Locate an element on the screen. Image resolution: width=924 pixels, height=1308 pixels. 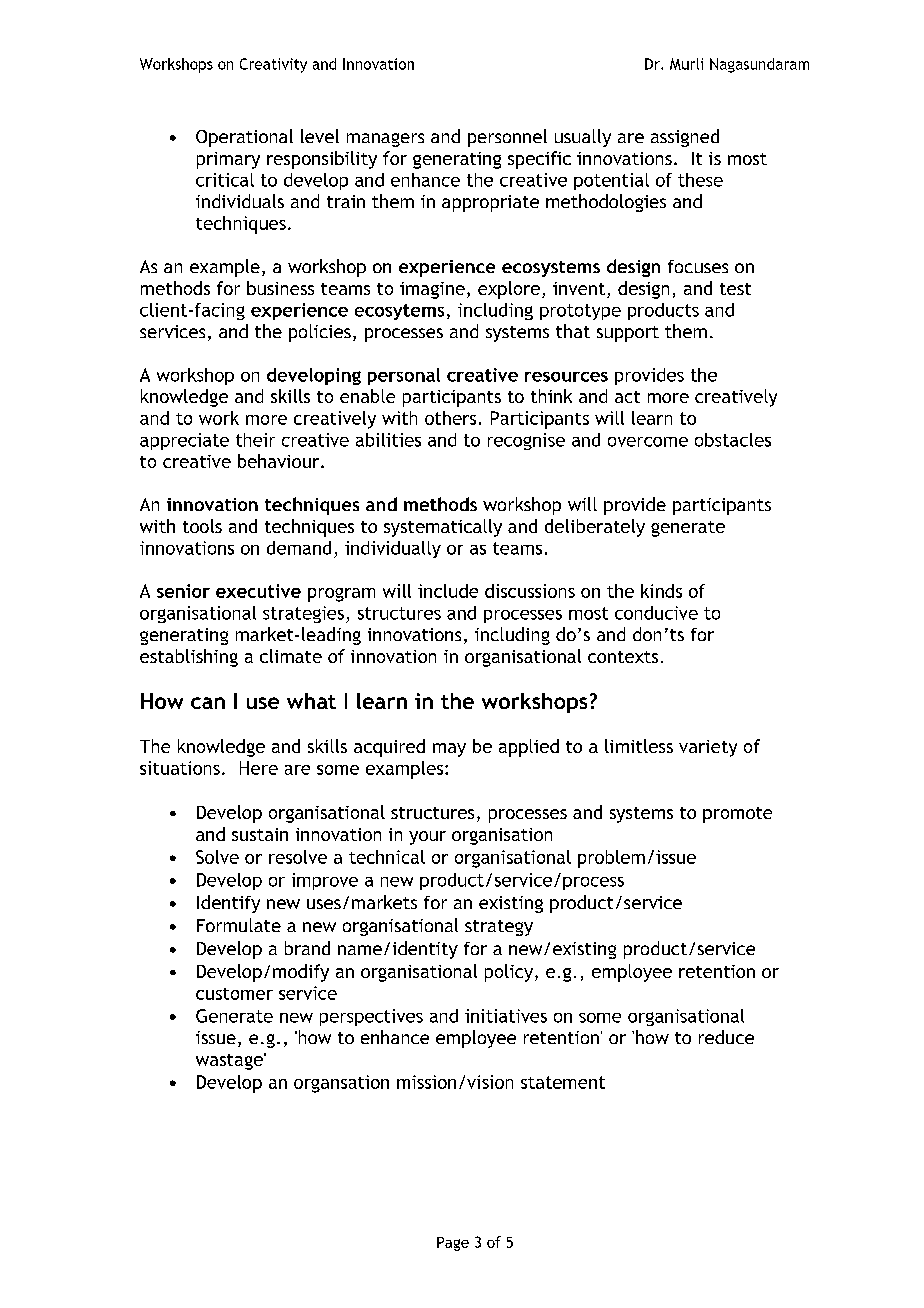
establishing is located at coordinates (189, 658).
